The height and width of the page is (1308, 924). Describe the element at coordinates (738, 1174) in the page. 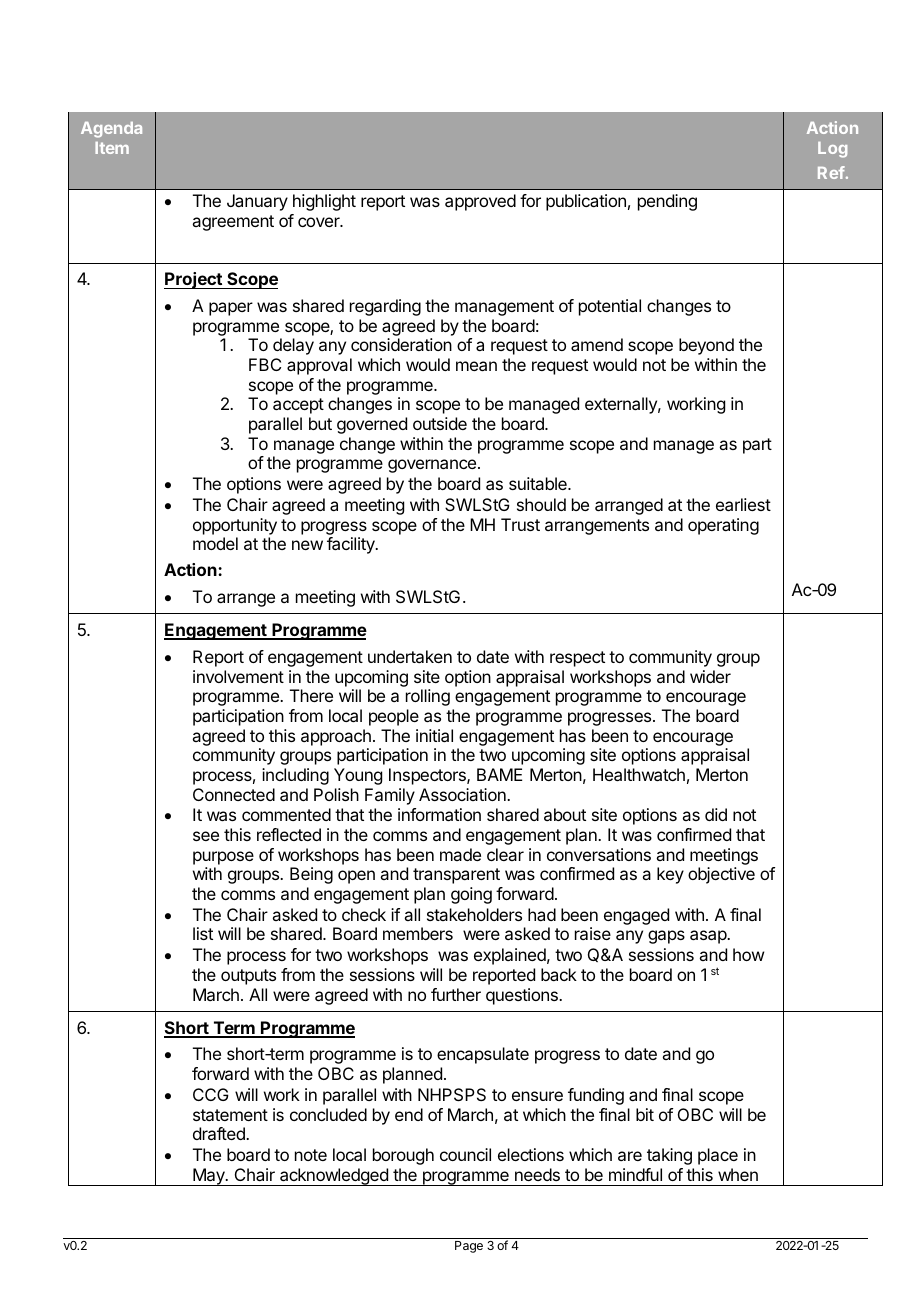

I see `when` at that location.
